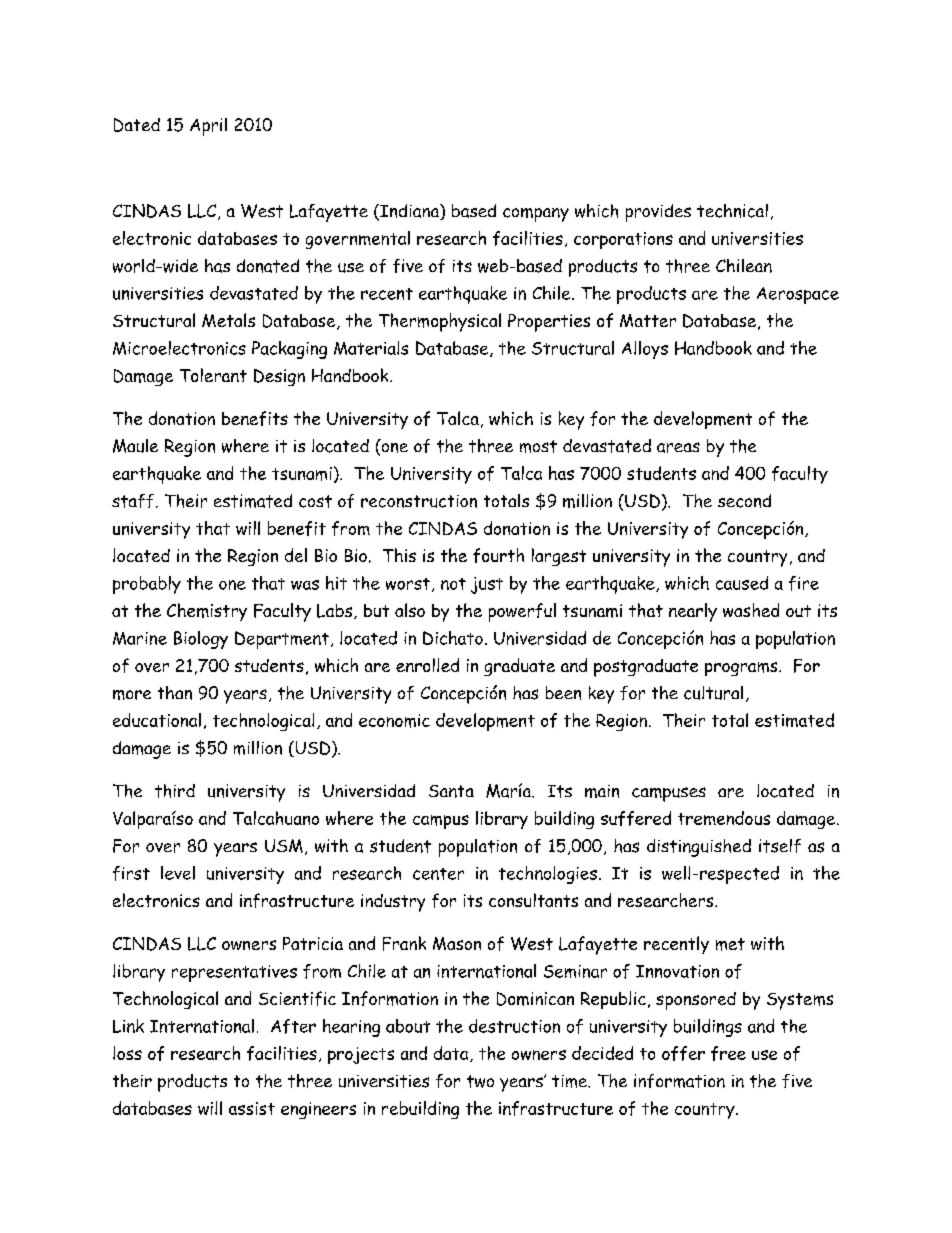 This document has width=952, height=1233. Describe the element at coordinates (208, 127) in the document. I see `April` at that location.
